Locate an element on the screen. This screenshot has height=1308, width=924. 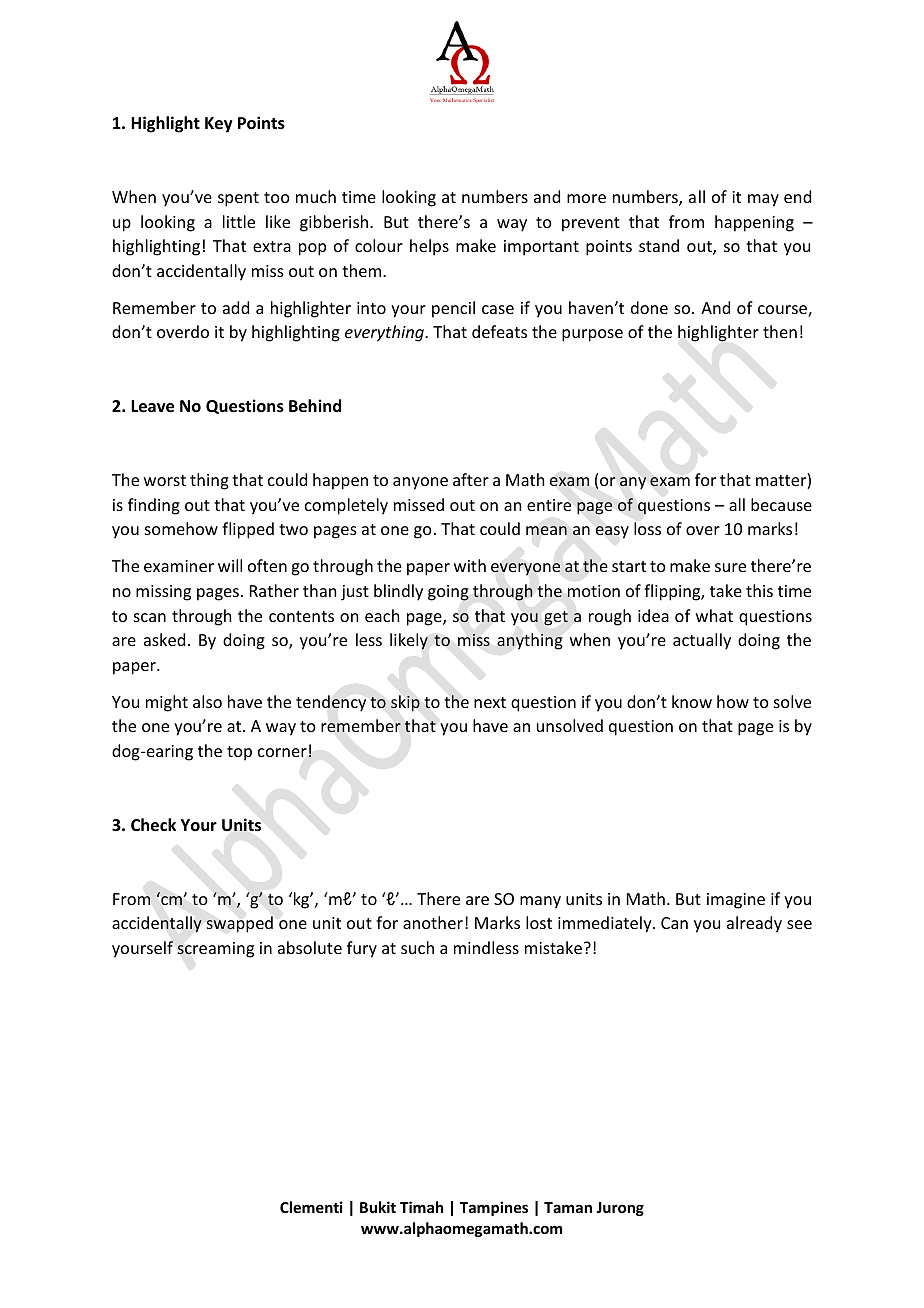
Bukit is located at coordinates (378, 1207).
